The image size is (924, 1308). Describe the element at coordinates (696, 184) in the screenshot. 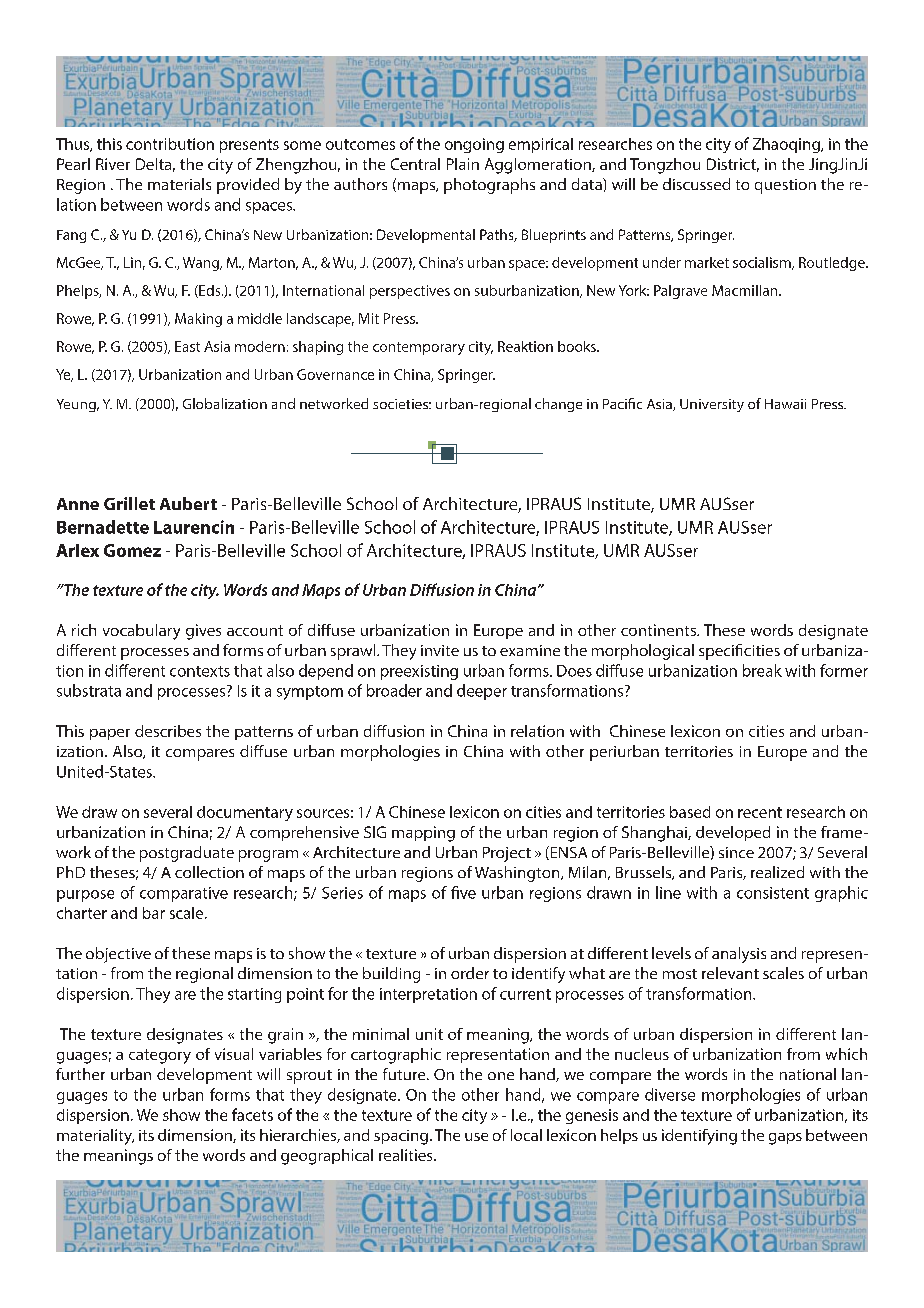

I see `discussed` at that location.
